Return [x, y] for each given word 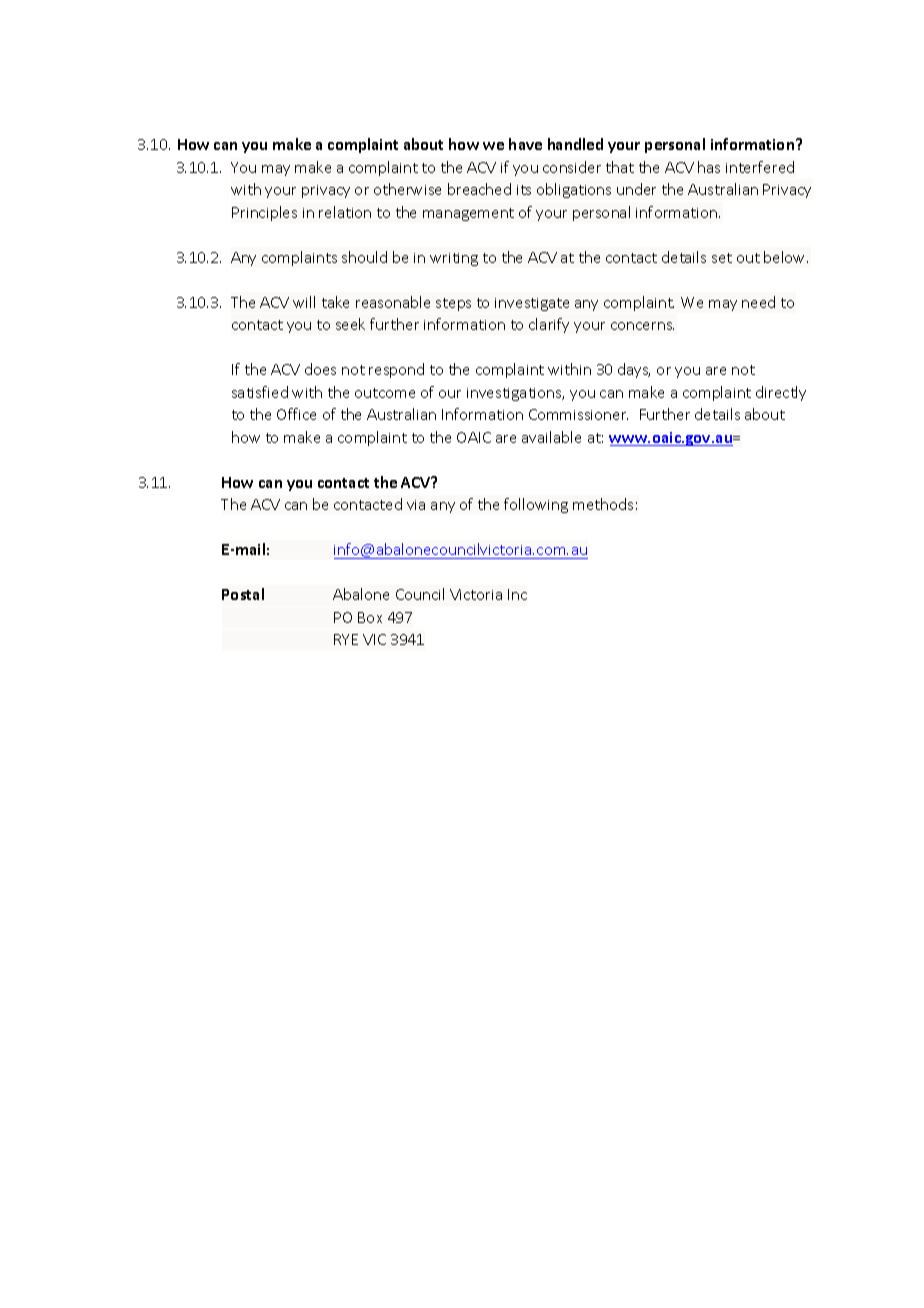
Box [370, 617]
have [525, 144]
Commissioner [578, 414]
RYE [346, 639]
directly [781, 393]
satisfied [260, 392]
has [709, 167]
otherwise [407, 189]
